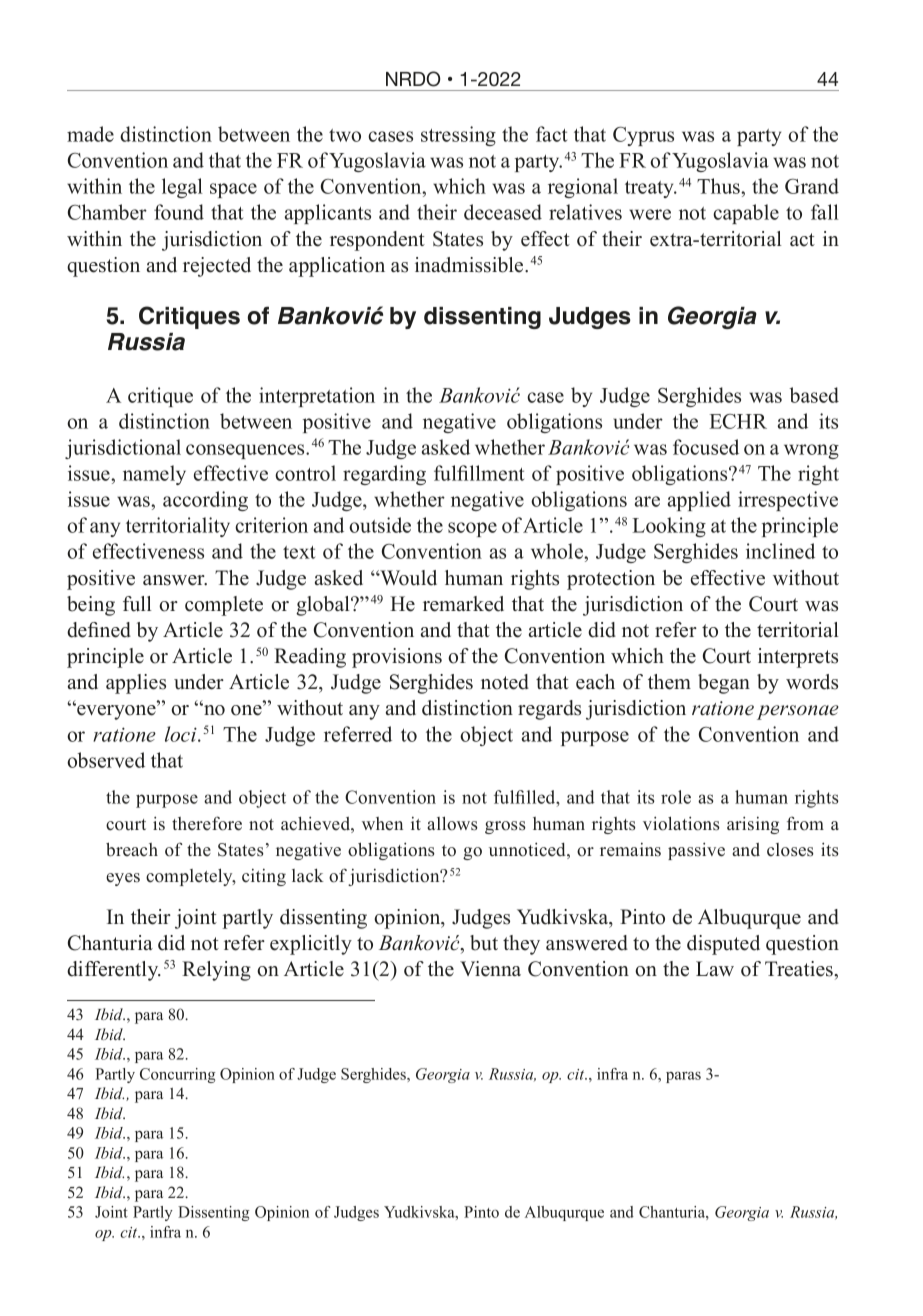 The width and height of the document is (923, 1316). Describe the element at coordinates (470, 265) in the document. I see `inadmissible` at that location.
